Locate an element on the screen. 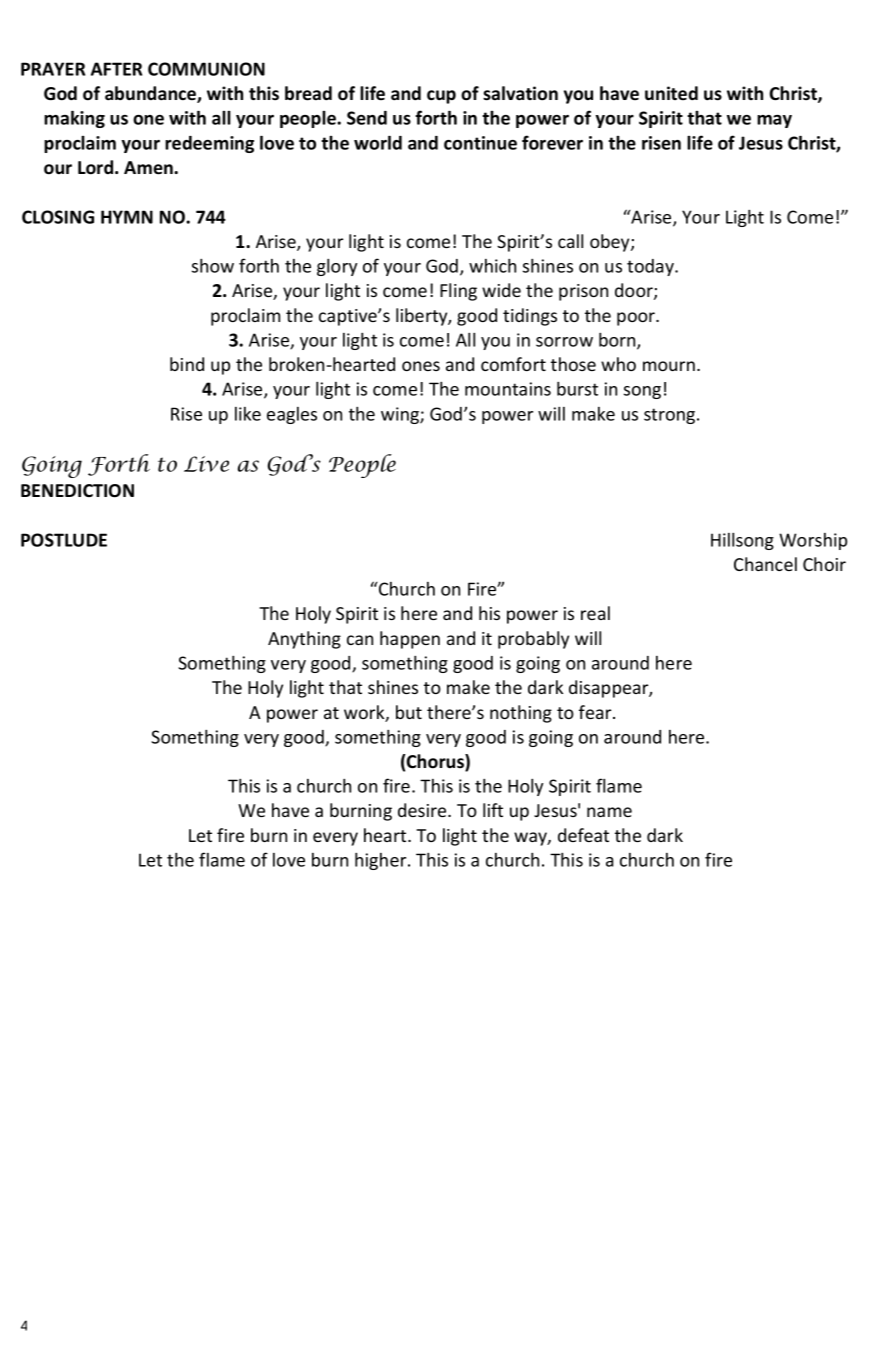 Image resolution: width=887 pixels, height=1372 pixels. ones is located at coordinates (421, 366).
